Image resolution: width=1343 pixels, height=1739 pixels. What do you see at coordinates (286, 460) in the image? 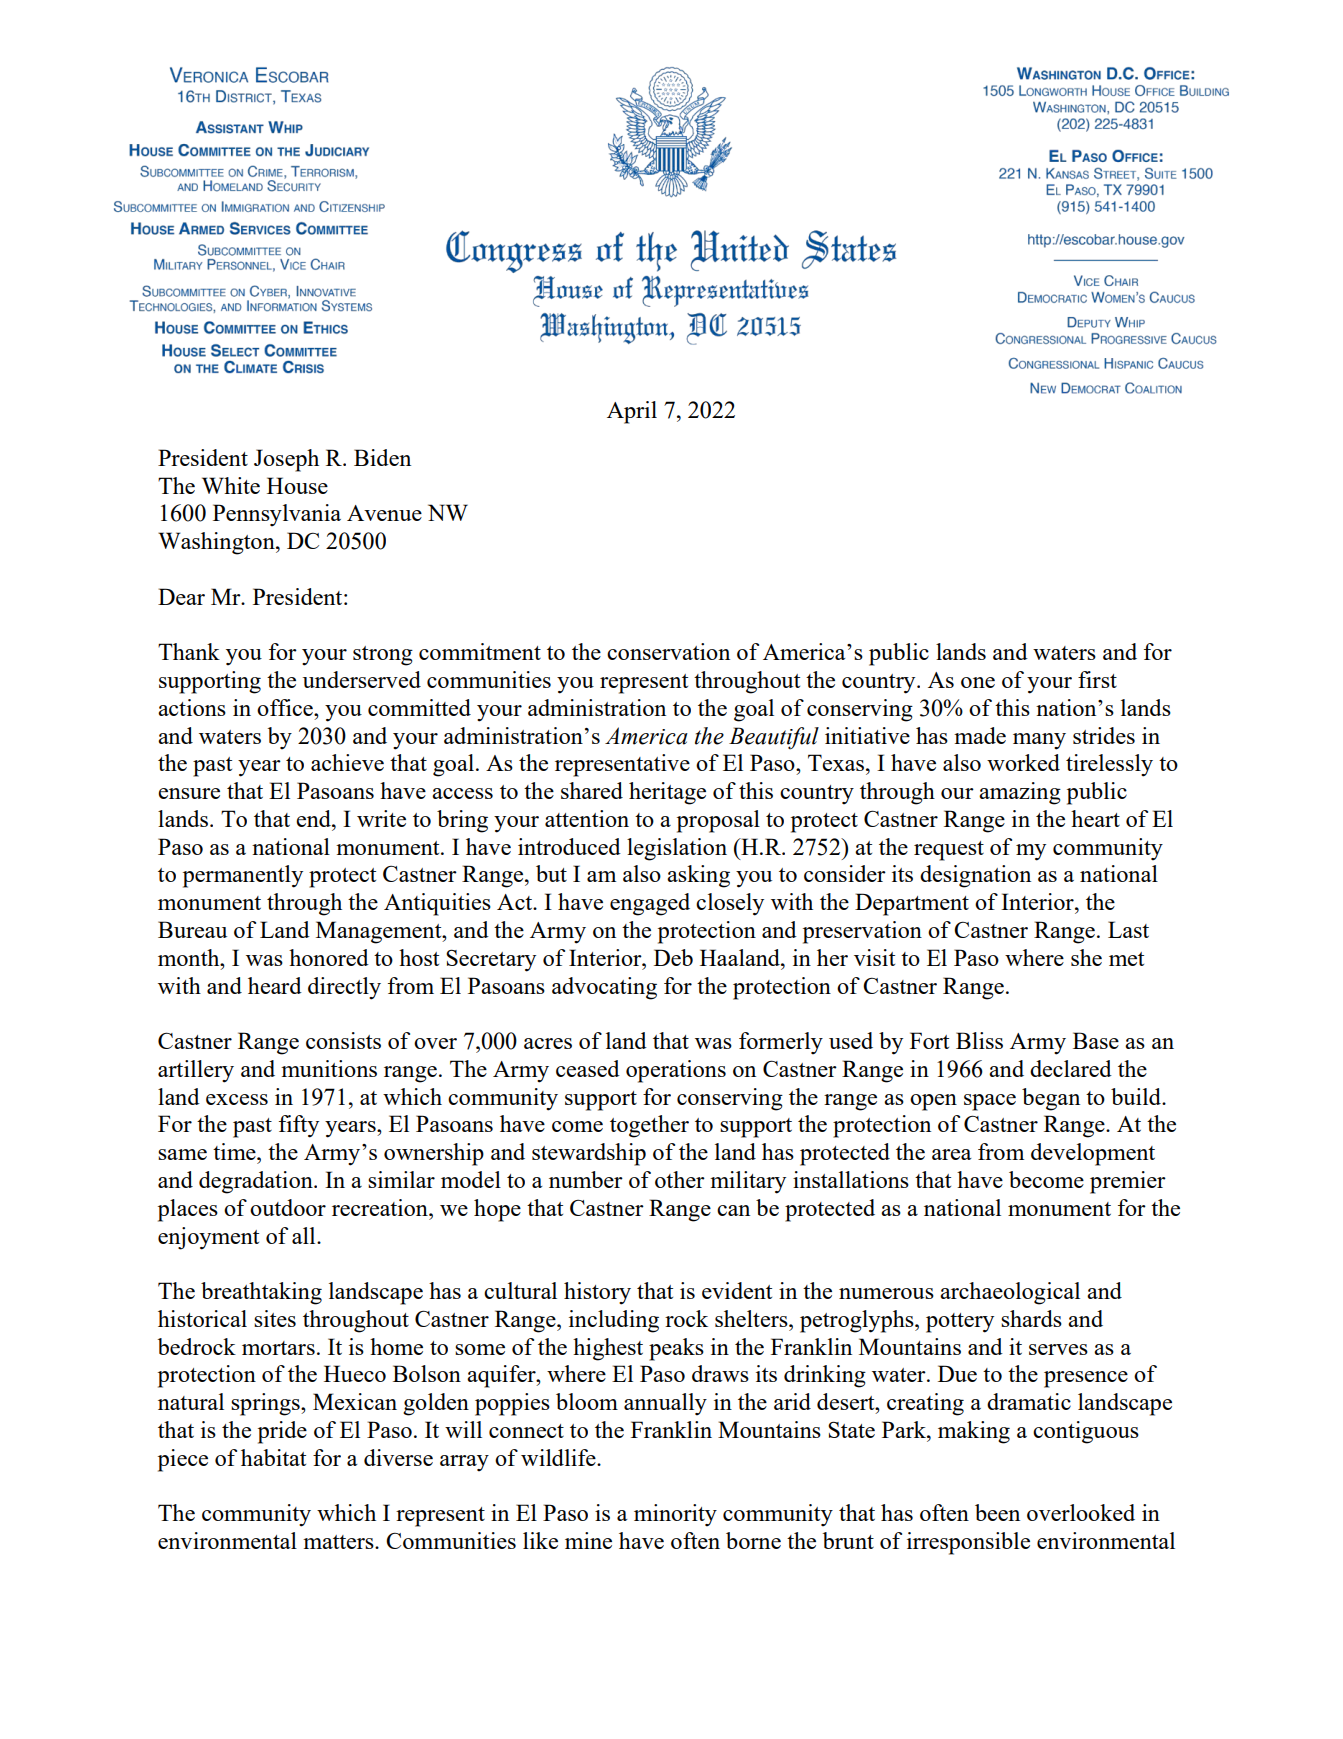
I see `Joseph` at bounding box center [286, 460].
